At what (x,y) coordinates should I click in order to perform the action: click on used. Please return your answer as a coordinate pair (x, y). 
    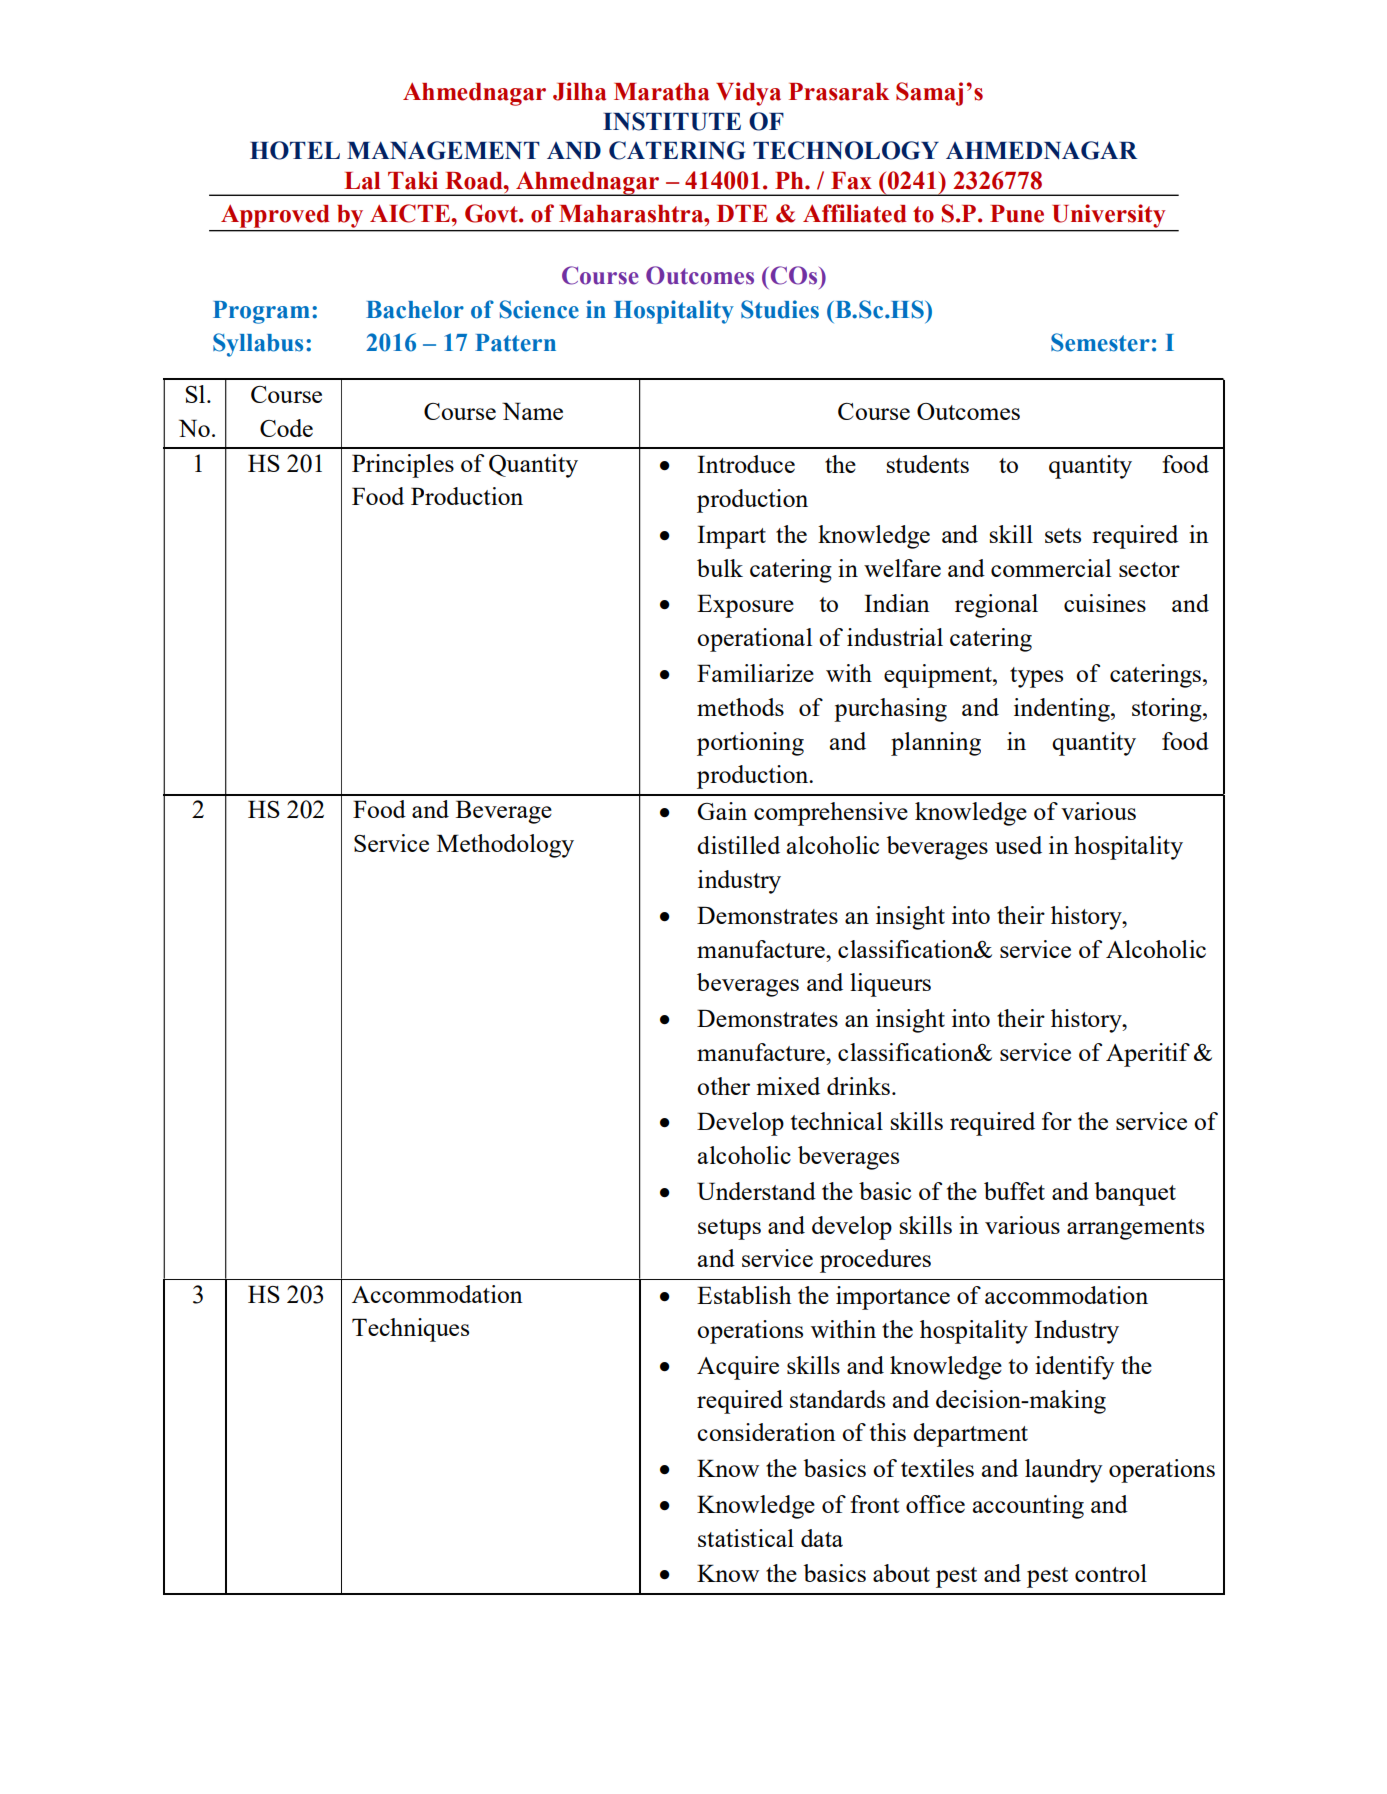
    Looking at the image, I should click on (1018, 845).
